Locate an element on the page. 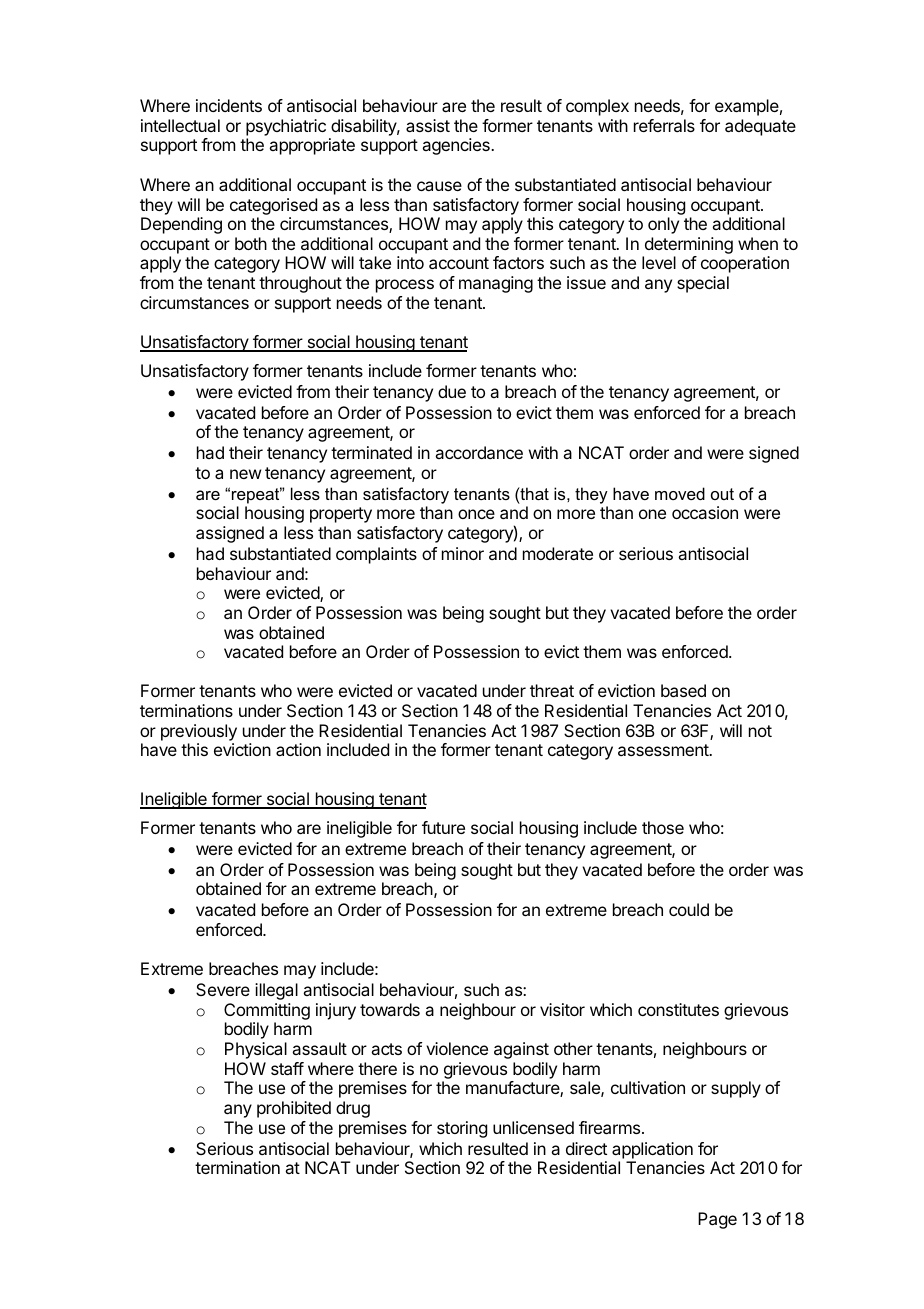 Image resolution: width=924 pixels, height=1309 pixels. prohibited is located at coordinates (294, 1109).
